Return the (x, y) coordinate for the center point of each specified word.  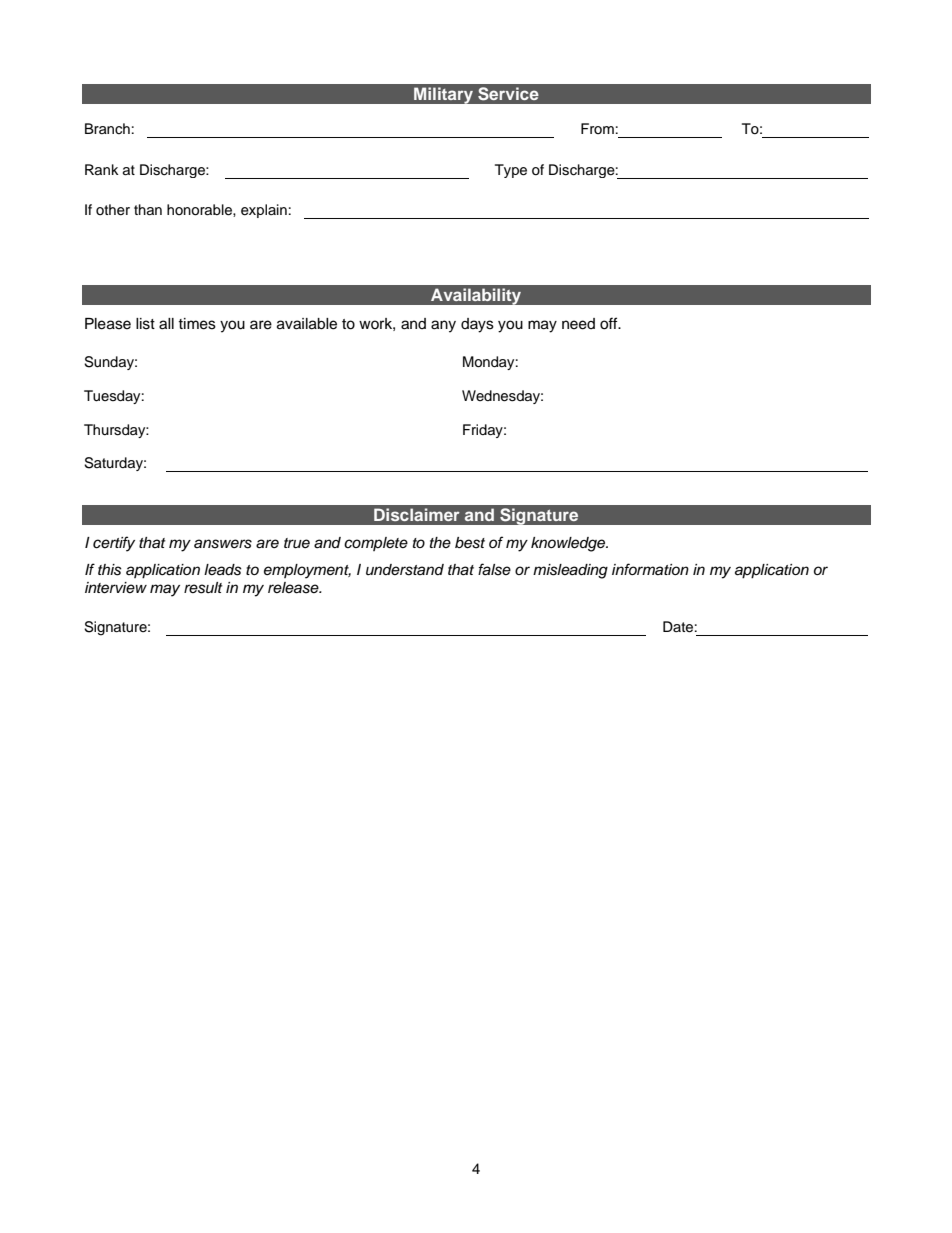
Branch (107, 128)
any (443, 326)
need (578, 324)
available (307, 324)
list (145, 324)
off (610, 323)
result (203, 588)
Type (511, 171)
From (597, 128)
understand (405, 570)
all (166, 324)
